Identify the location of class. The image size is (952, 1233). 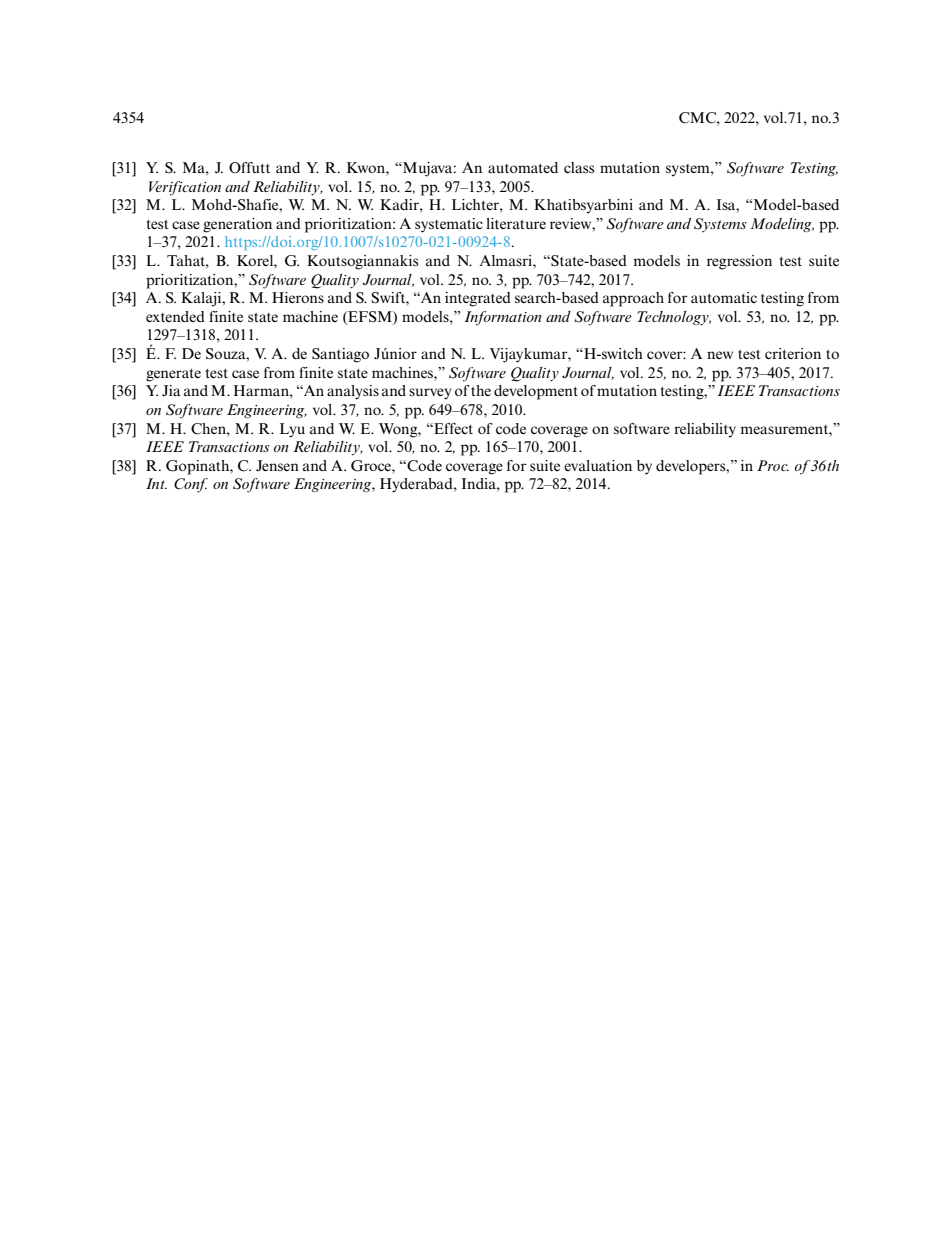
(579, 167).
